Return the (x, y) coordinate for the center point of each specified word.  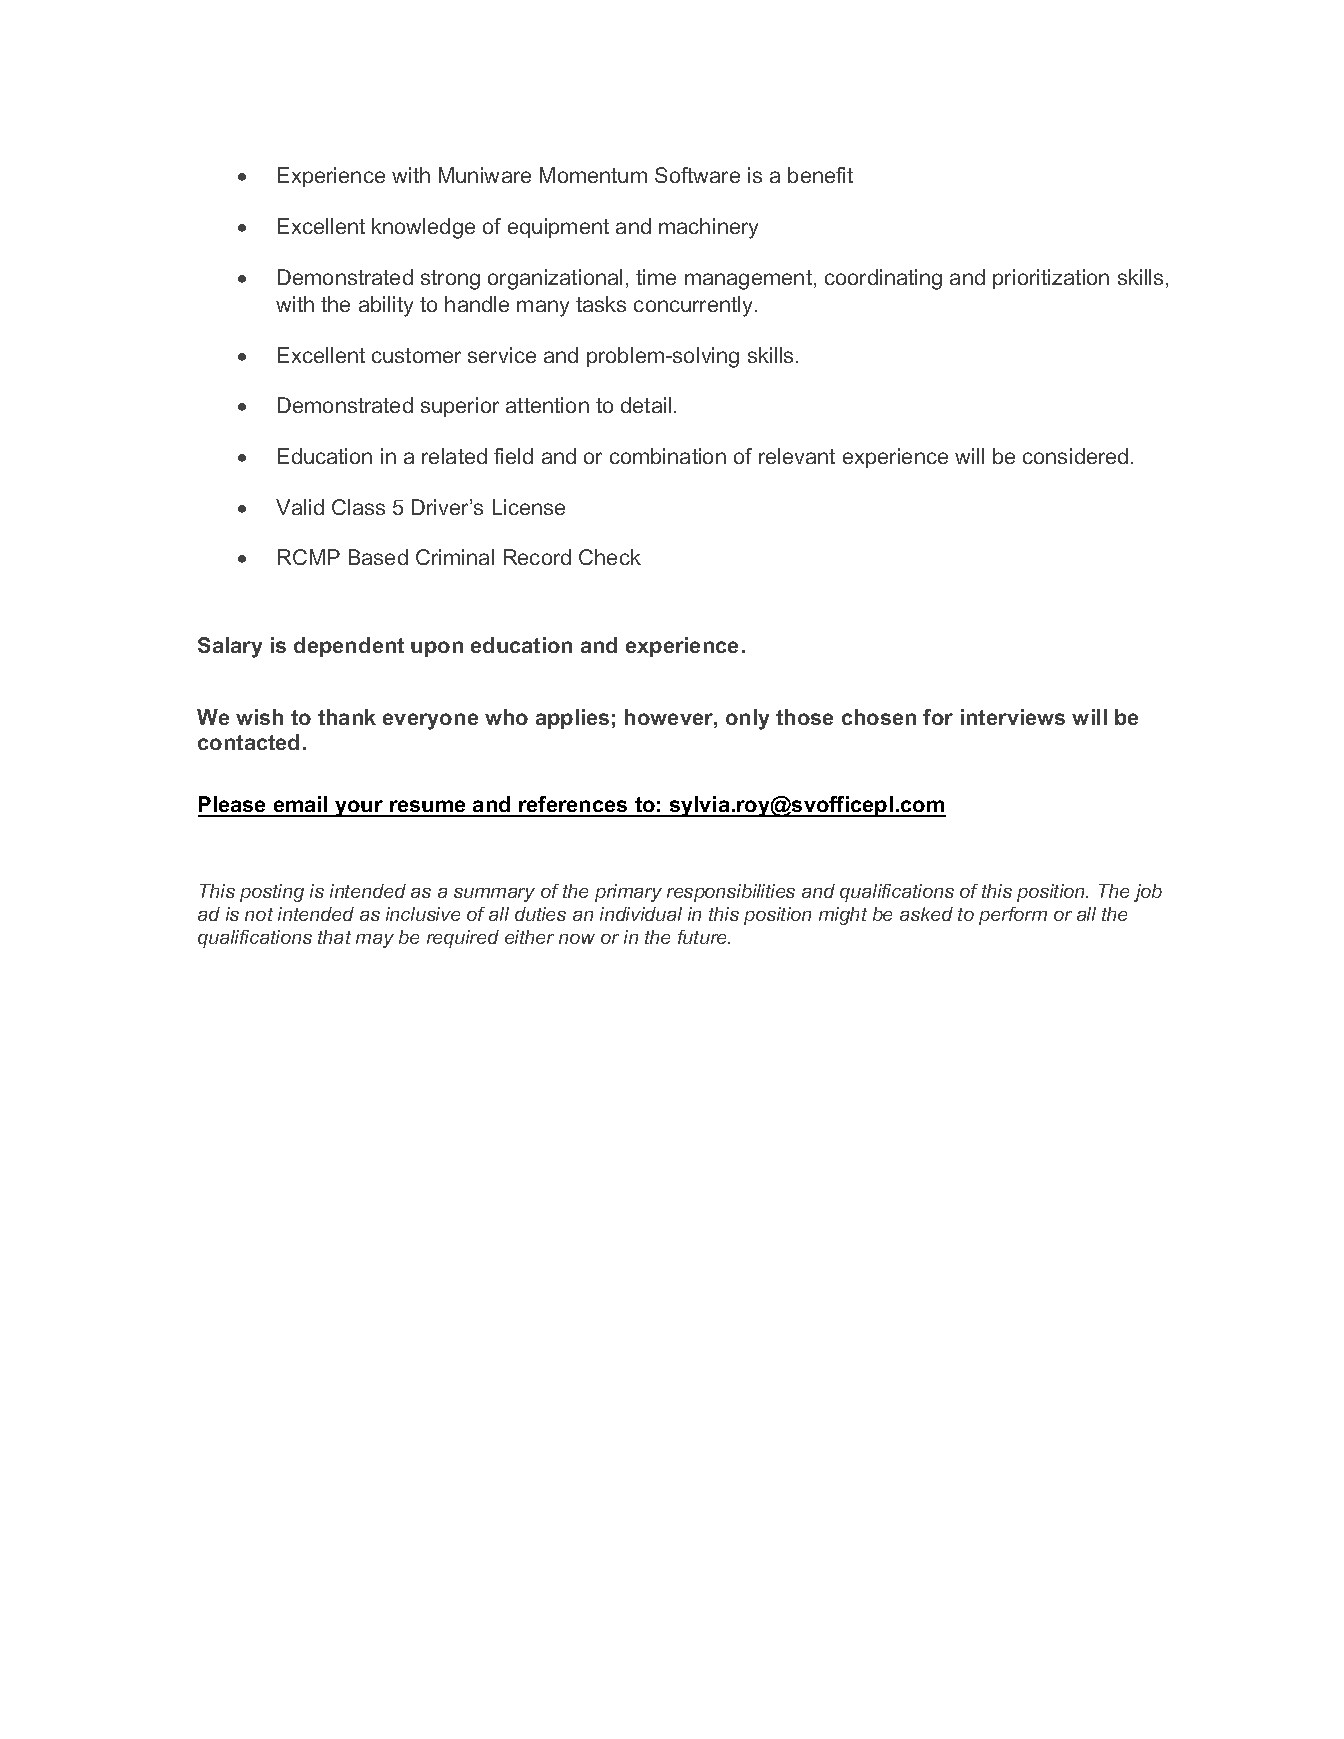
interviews (1013, 717)
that (334, 937)
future (704, 937)
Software (697, 175)
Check (610, 557)
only (747, 719)
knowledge (423, 228)
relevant (797, 456)
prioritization (1051, 279)
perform (1013, 916)
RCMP (309, 557)
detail (646, 405)
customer (416, 355)
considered (1075, 456)
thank (347, 717)
